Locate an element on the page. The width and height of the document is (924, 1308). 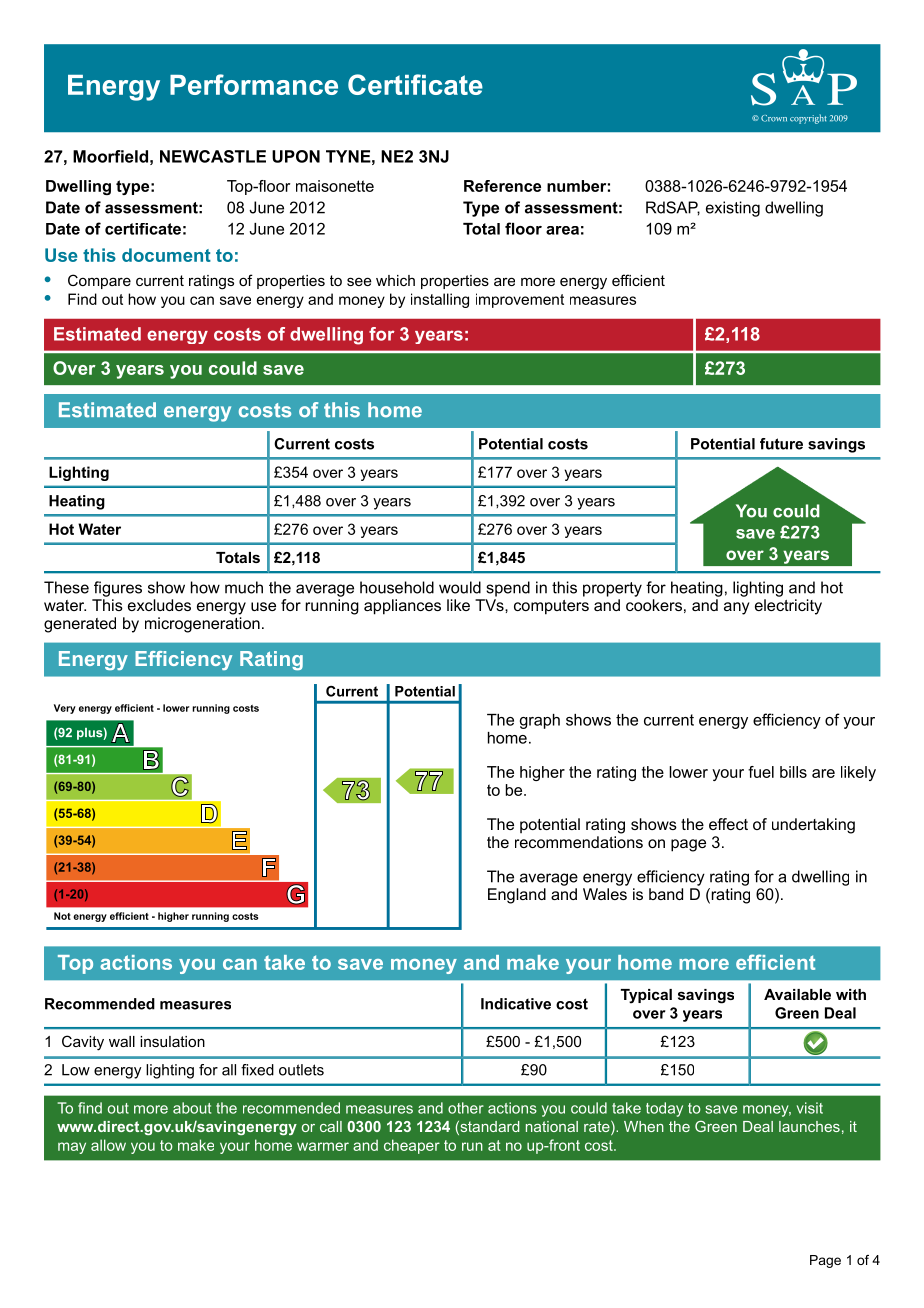
any is located at coordinates (737, 608).
